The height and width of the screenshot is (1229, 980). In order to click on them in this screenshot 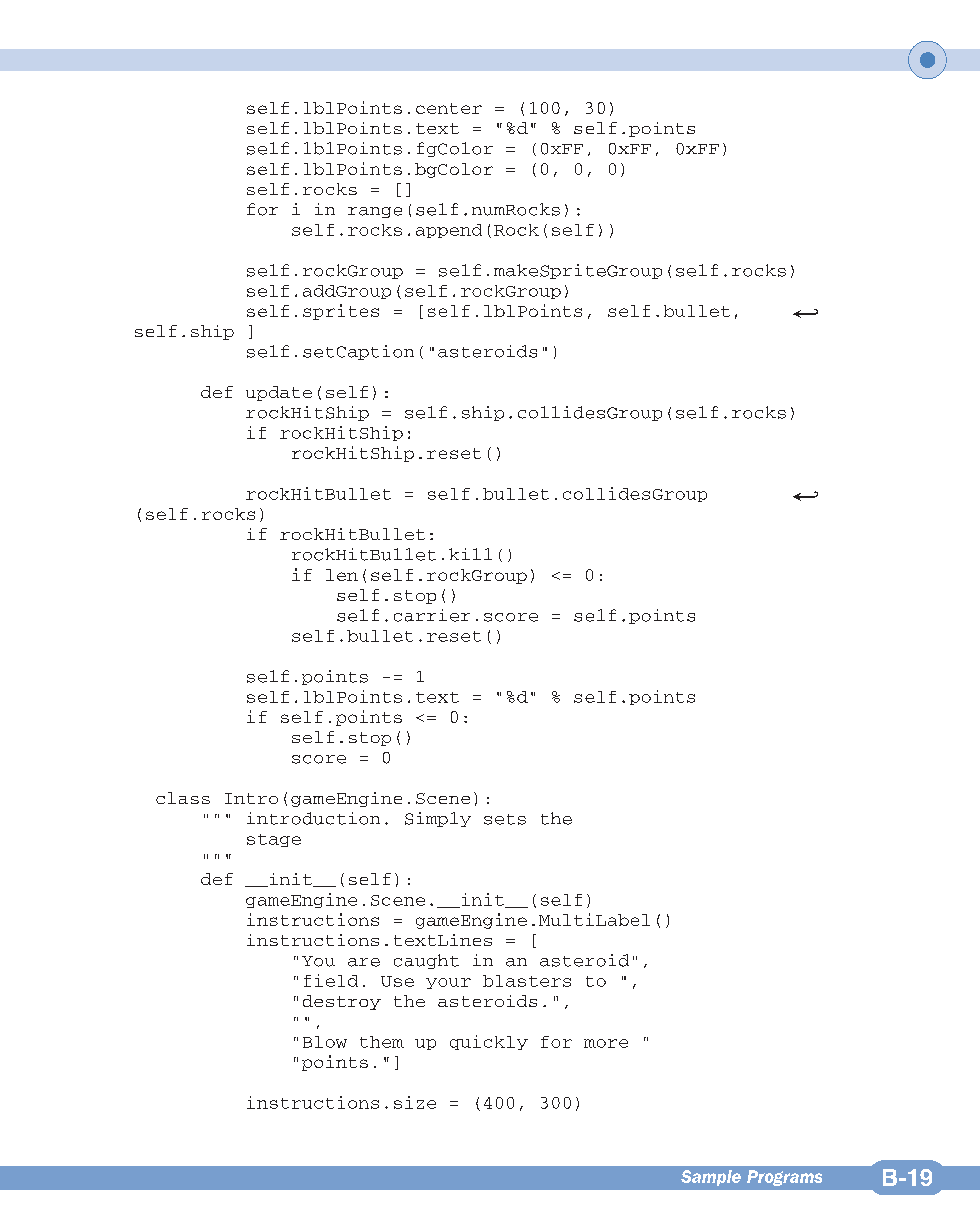, I will do `click(382, 1042)`.
